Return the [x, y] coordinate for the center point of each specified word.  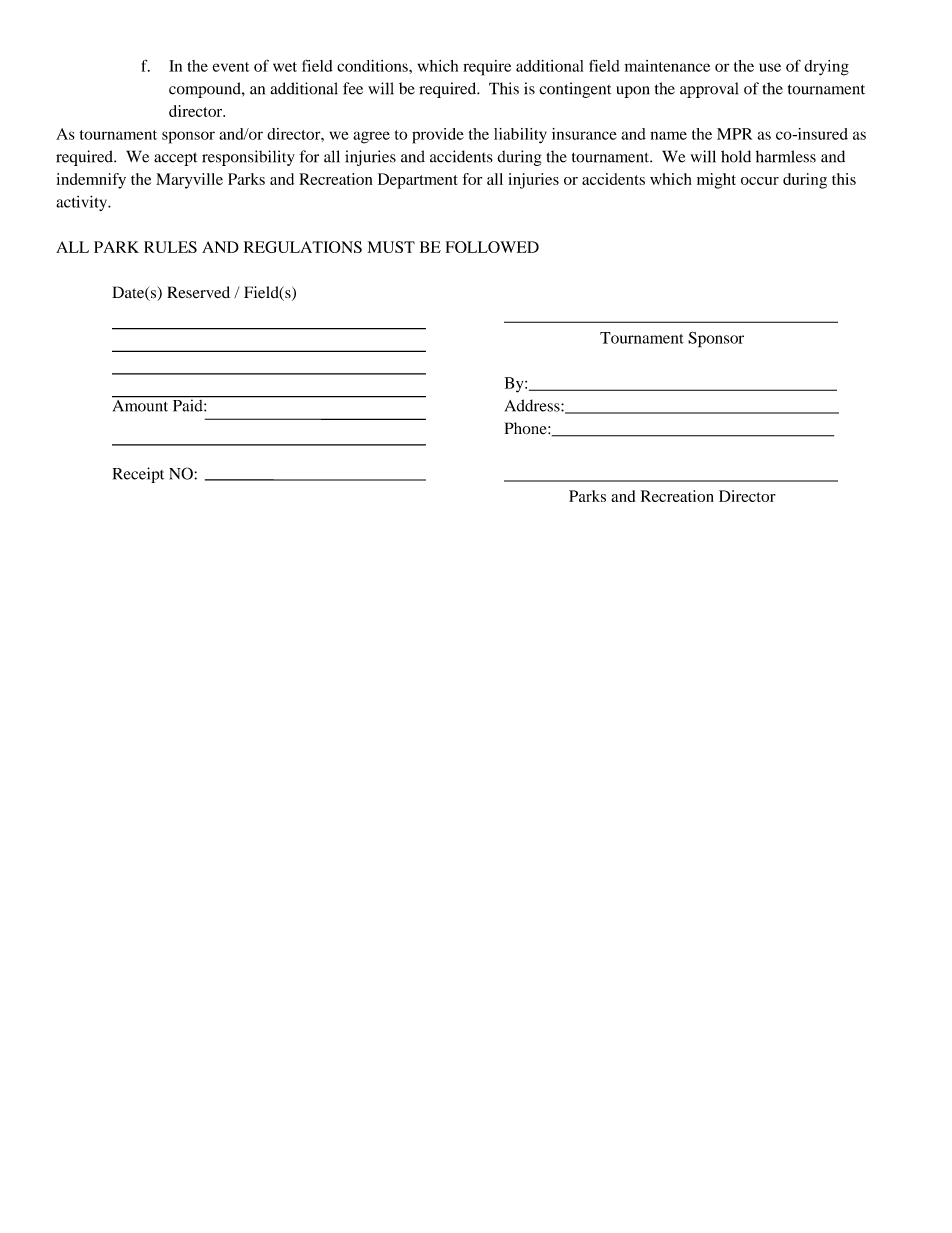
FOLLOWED [492, 247]
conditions [373, 66]
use [770, 67]
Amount [141, 404]
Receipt [138, 475]
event [231, 67]
